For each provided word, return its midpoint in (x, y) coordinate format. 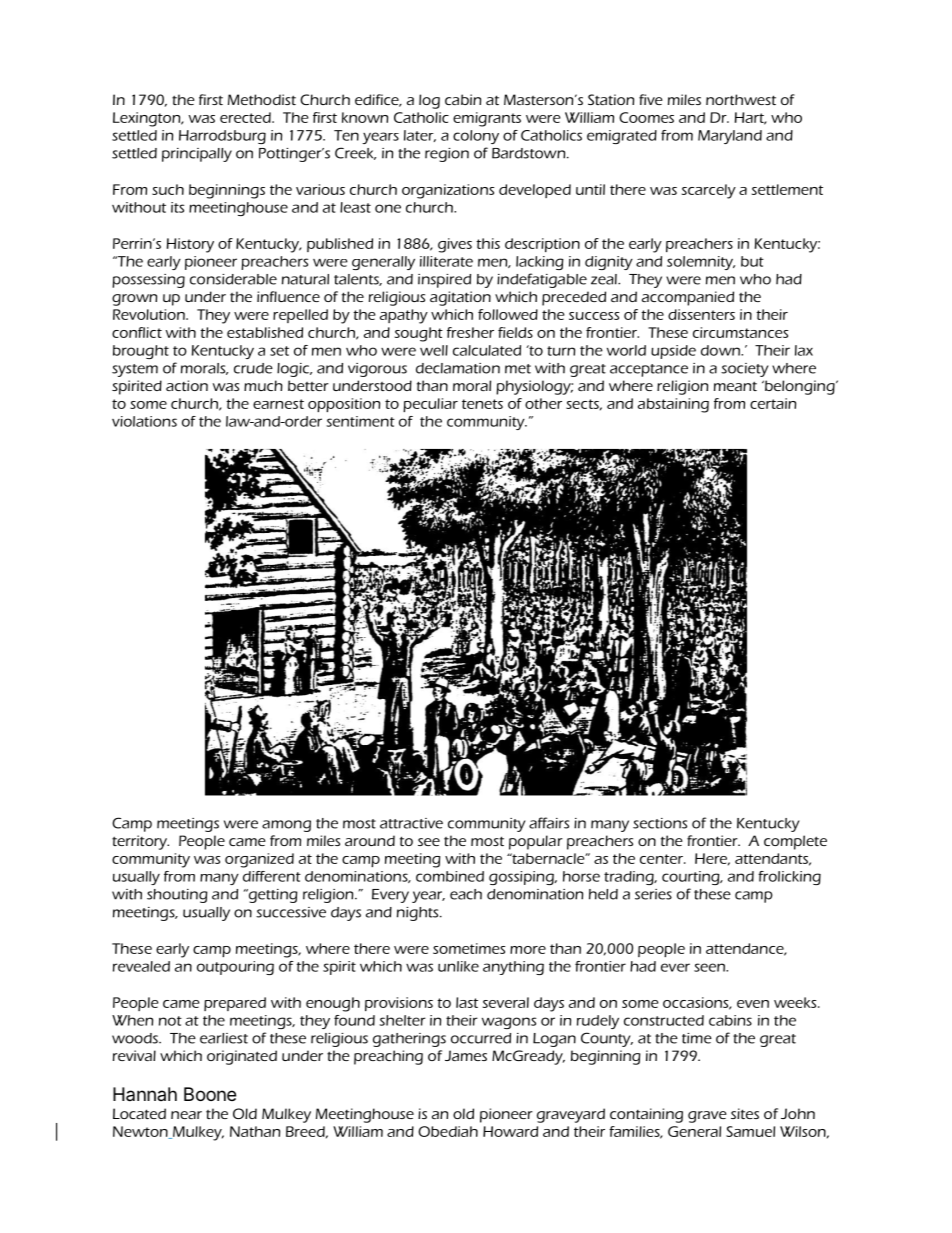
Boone (210, 1094)
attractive (411, 823)
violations (144, 421)
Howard (510, 1131)
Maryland (730, 137)
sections (660, 823)
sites (745, 1113)
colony (476, 137)
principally (197, 155)
